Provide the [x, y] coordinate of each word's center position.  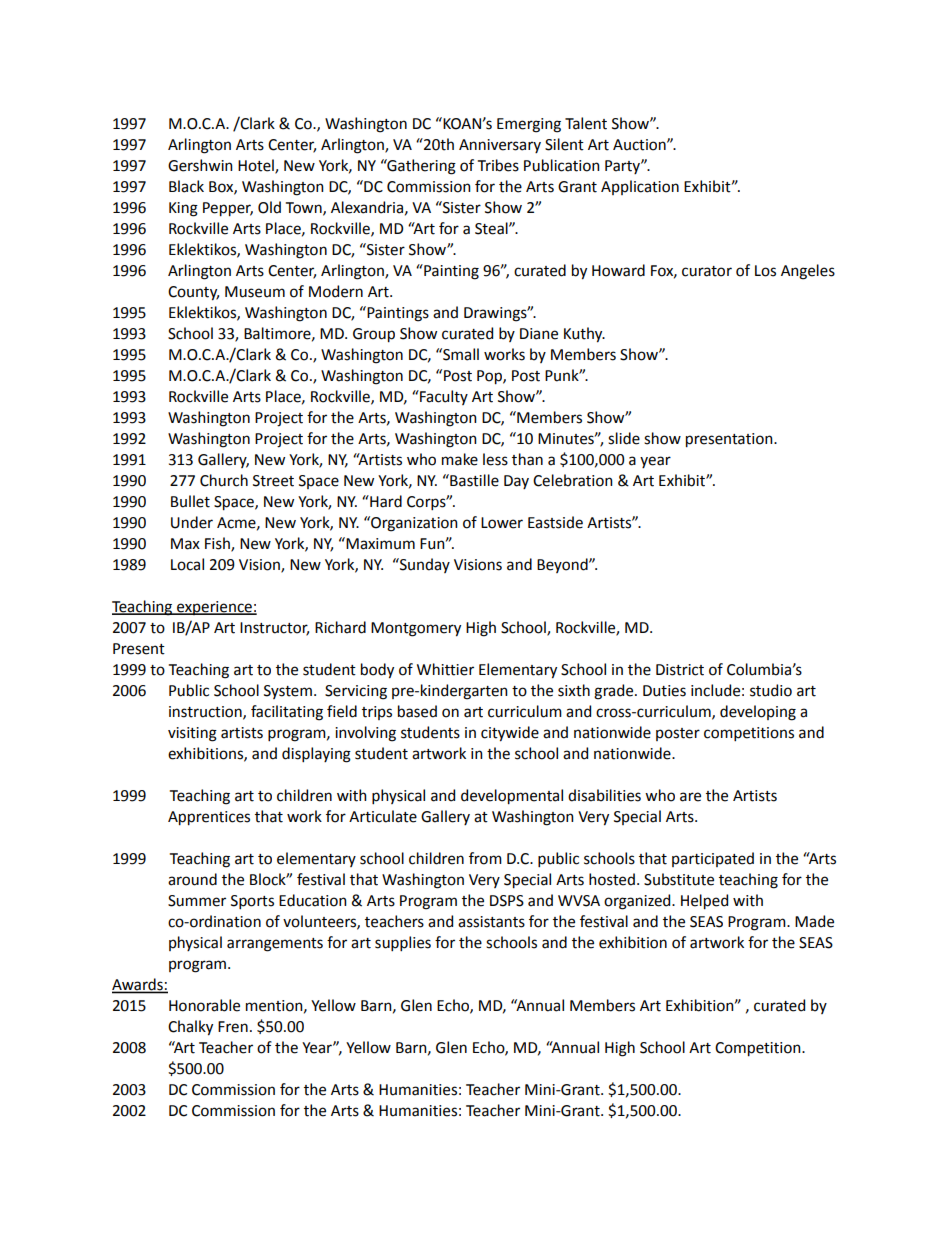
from [485, 858]
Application [640, 187]
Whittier [445, 669]
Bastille [473, 480]
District [680, 670]
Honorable [204, 1005]
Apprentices [209, 818]
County [193, 293]
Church [224, 480]
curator [707, 271]
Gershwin [200, 165]
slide [624, 438]
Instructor [274, 629]
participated [713, 859]
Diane [539, 334]
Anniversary [500, 146]
